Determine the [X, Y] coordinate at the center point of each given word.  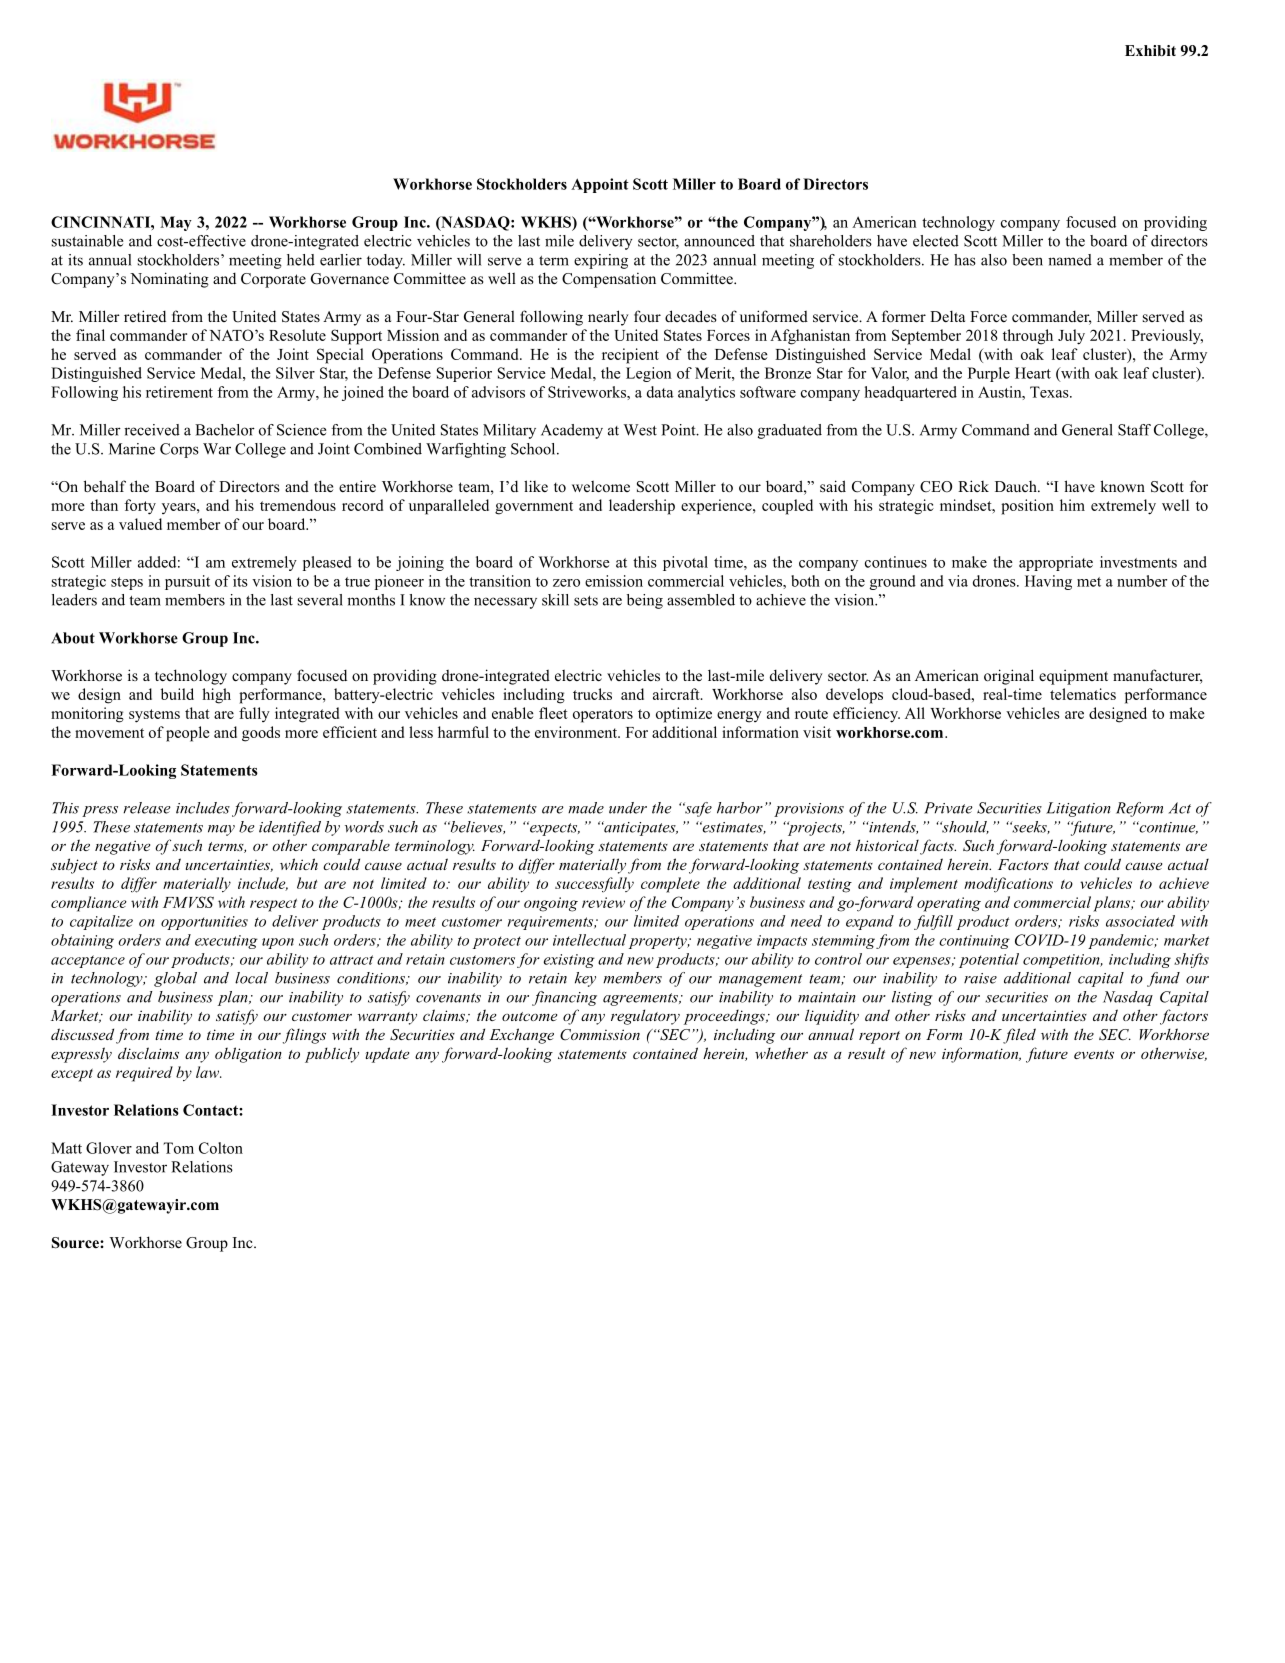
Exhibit [1150, 50]
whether [781, 1053]
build [177, 694]
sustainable [87, 241]
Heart [1033, 373]
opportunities [204, 923]
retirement [179, 392]
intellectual [589, 940]
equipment [1073, 677]
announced [719, 241]
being [645, 601]
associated [1140, 921]
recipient [630, 356]
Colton [221, 1148]
